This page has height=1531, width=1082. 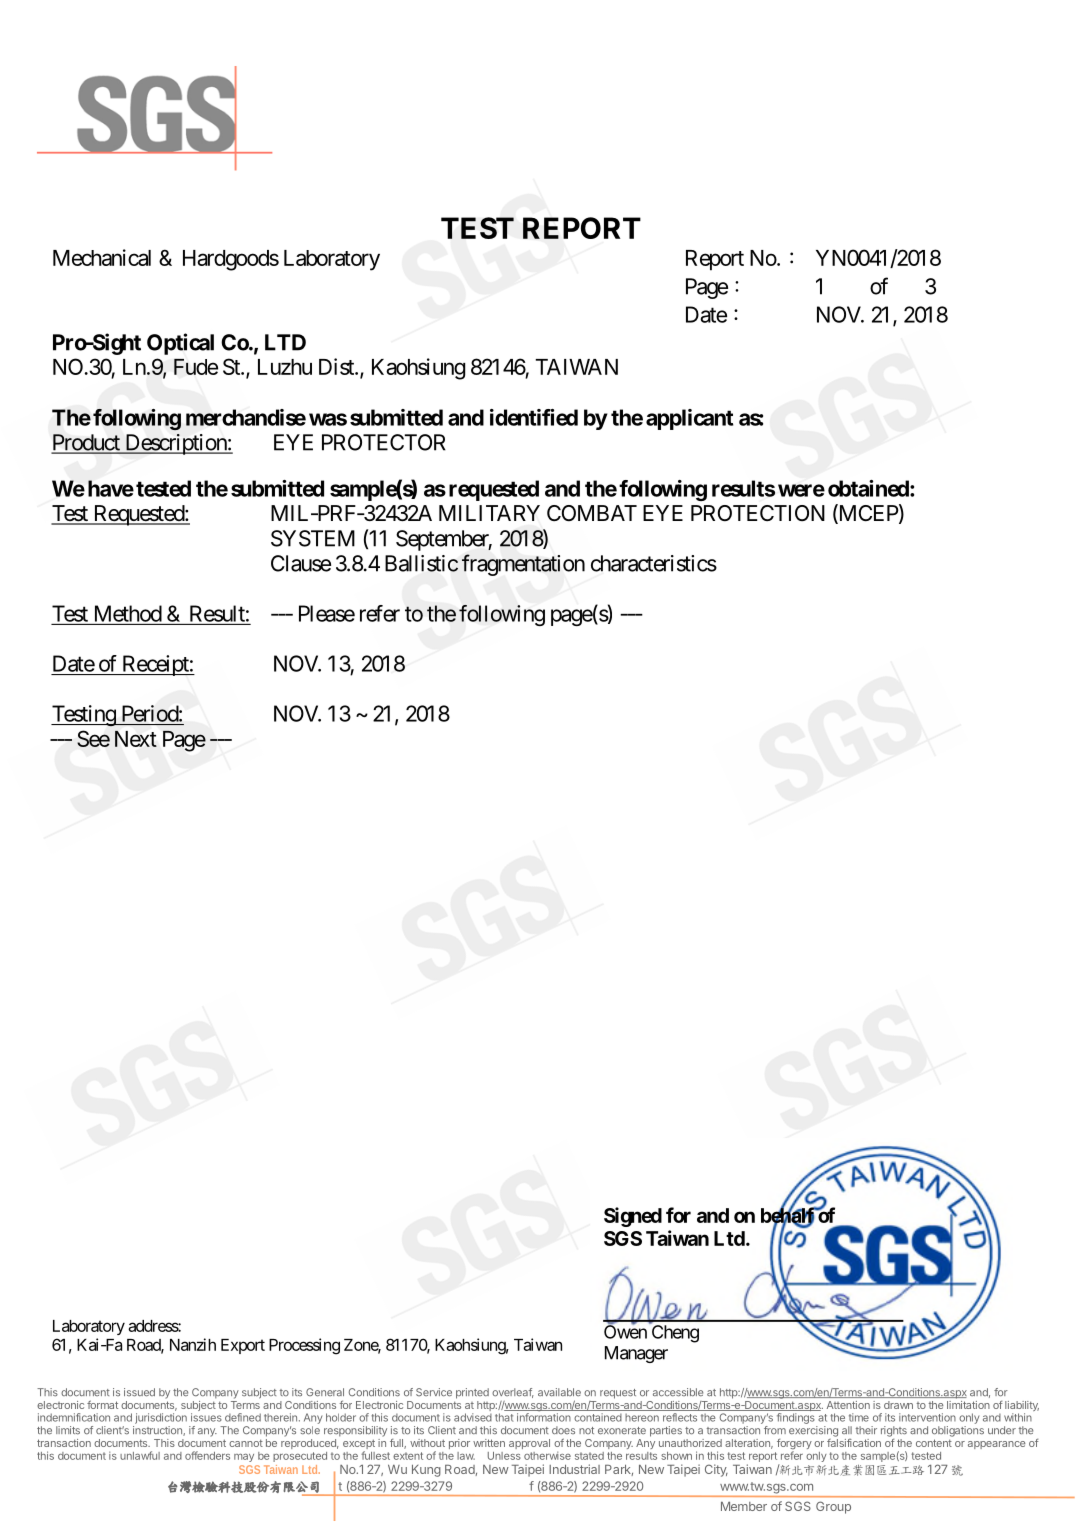 I want to click on otherwise, so click(x=547, y=1455).
